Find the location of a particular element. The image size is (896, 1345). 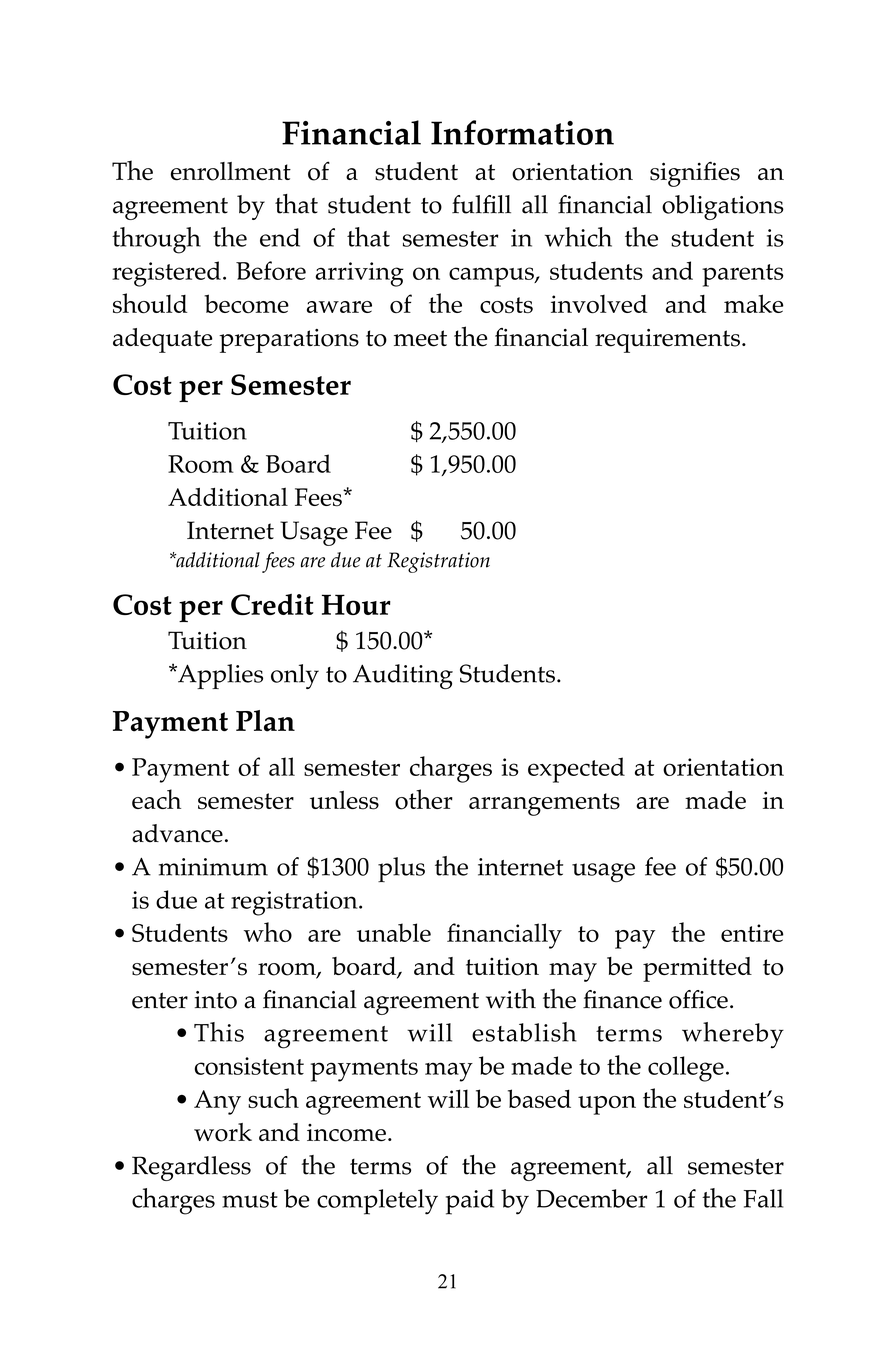

signifies is located at coordinates (695, 174).
